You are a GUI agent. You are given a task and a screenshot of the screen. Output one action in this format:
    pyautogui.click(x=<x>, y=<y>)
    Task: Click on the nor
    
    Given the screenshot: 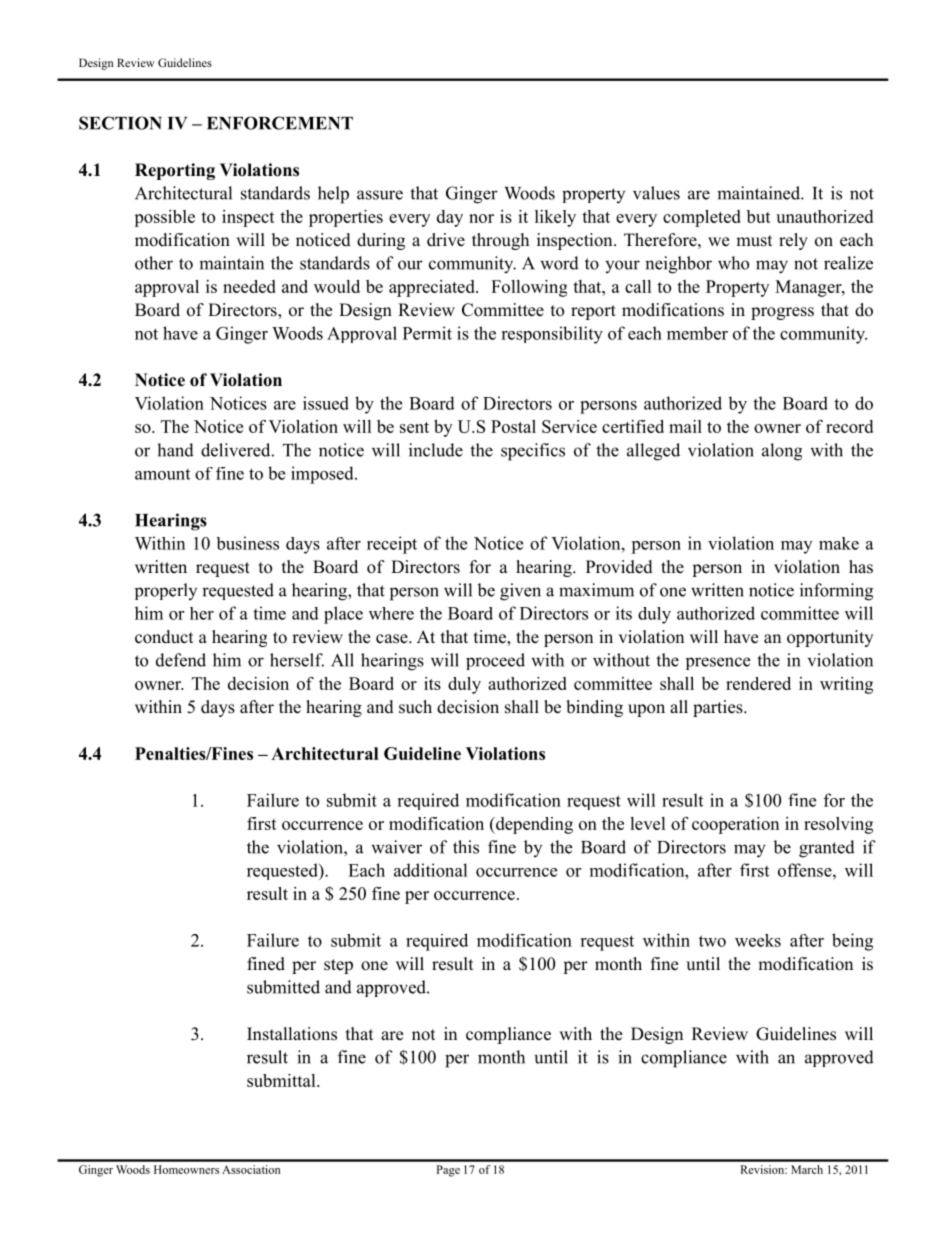 What is the action you would take?
    pyautogui.click(x=481, y=218)
